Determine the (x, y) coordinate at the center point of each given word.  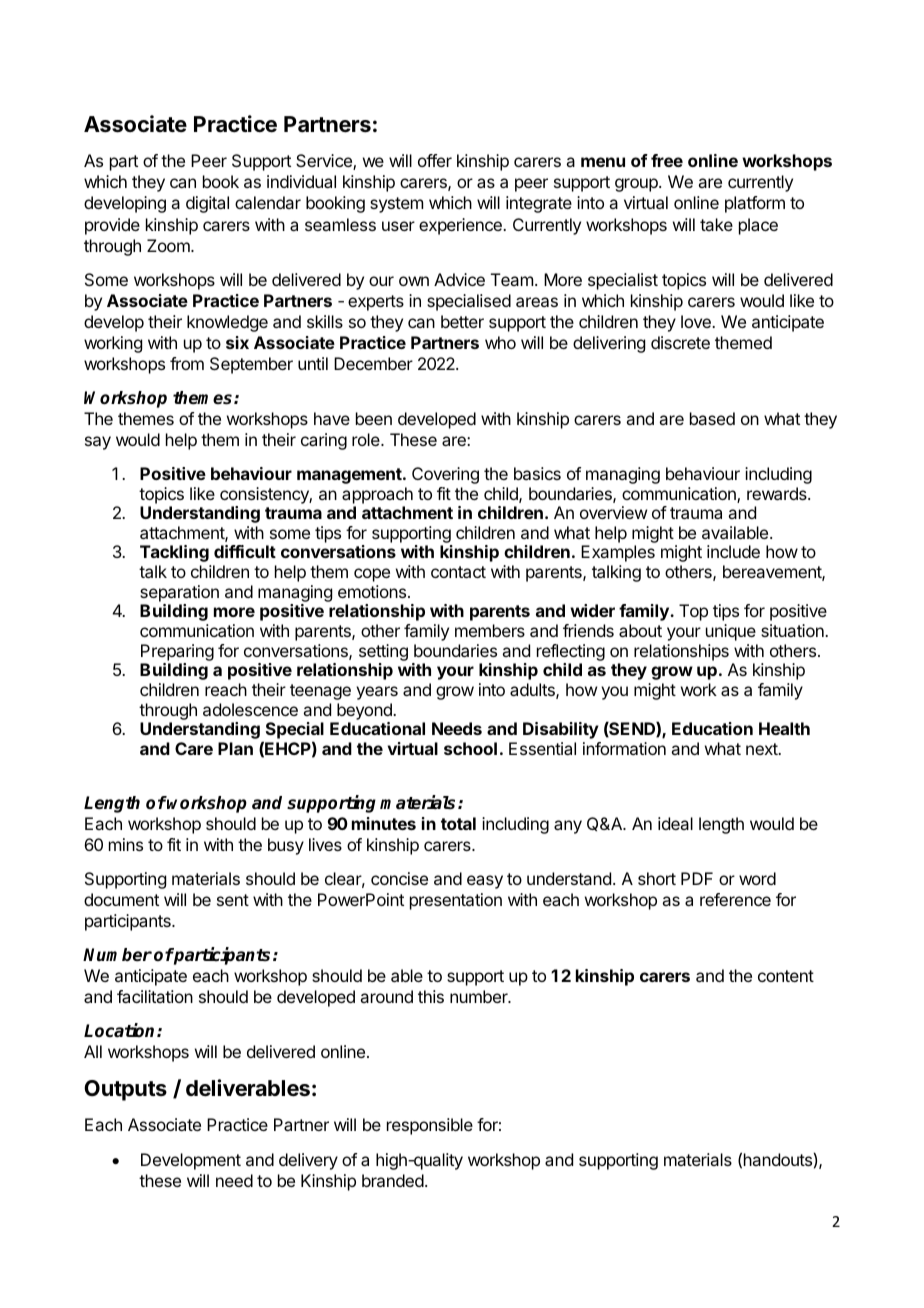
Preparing (177, 652)
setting (383, 652)
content (786, 976)
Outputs (125, 1090)
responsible (430, 1126)
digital (207, 204)
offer (435, 160)
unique (731, 632)
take (716, 224)
